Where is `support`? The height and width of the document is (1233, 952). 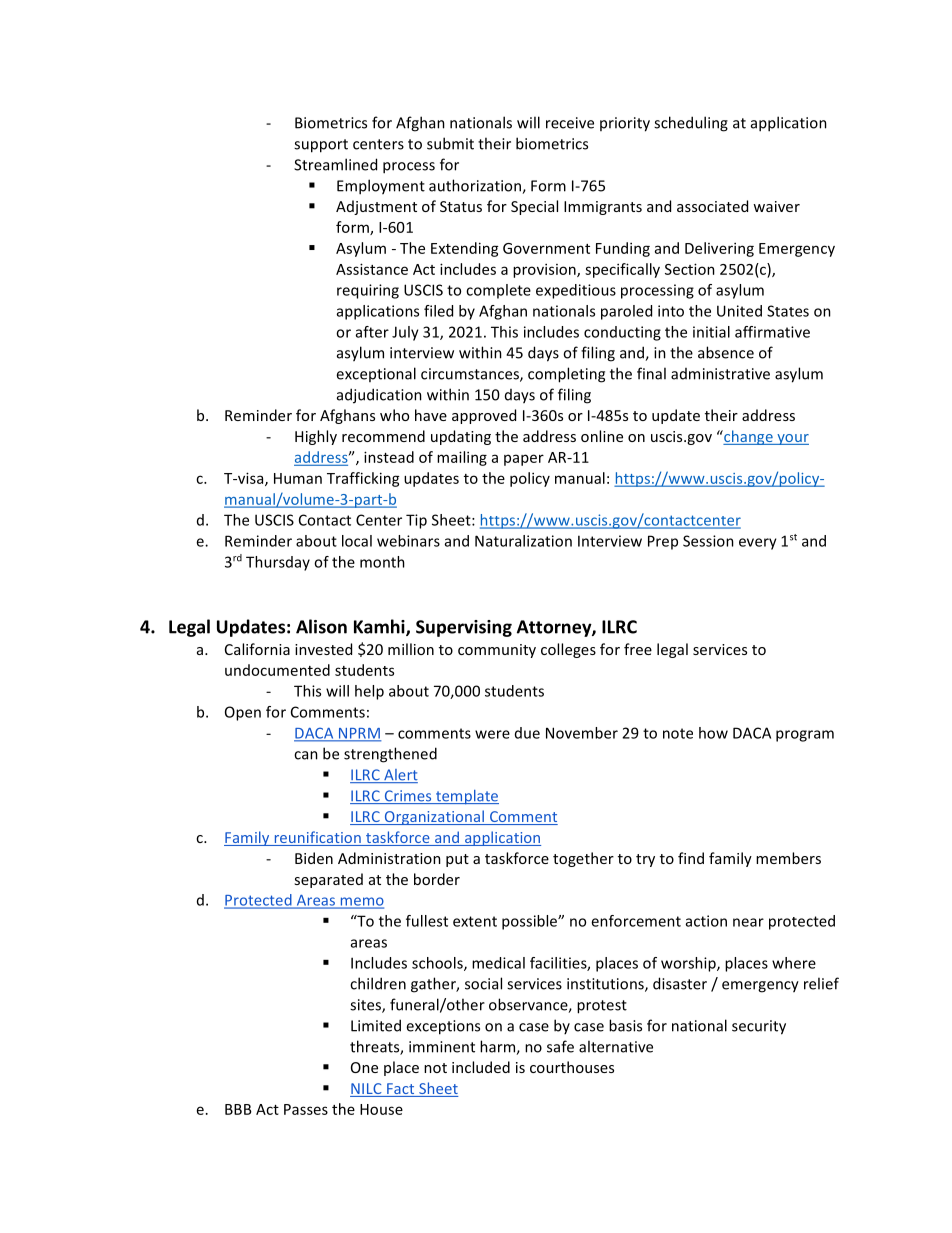 support is located at coordinates (321, 146).
